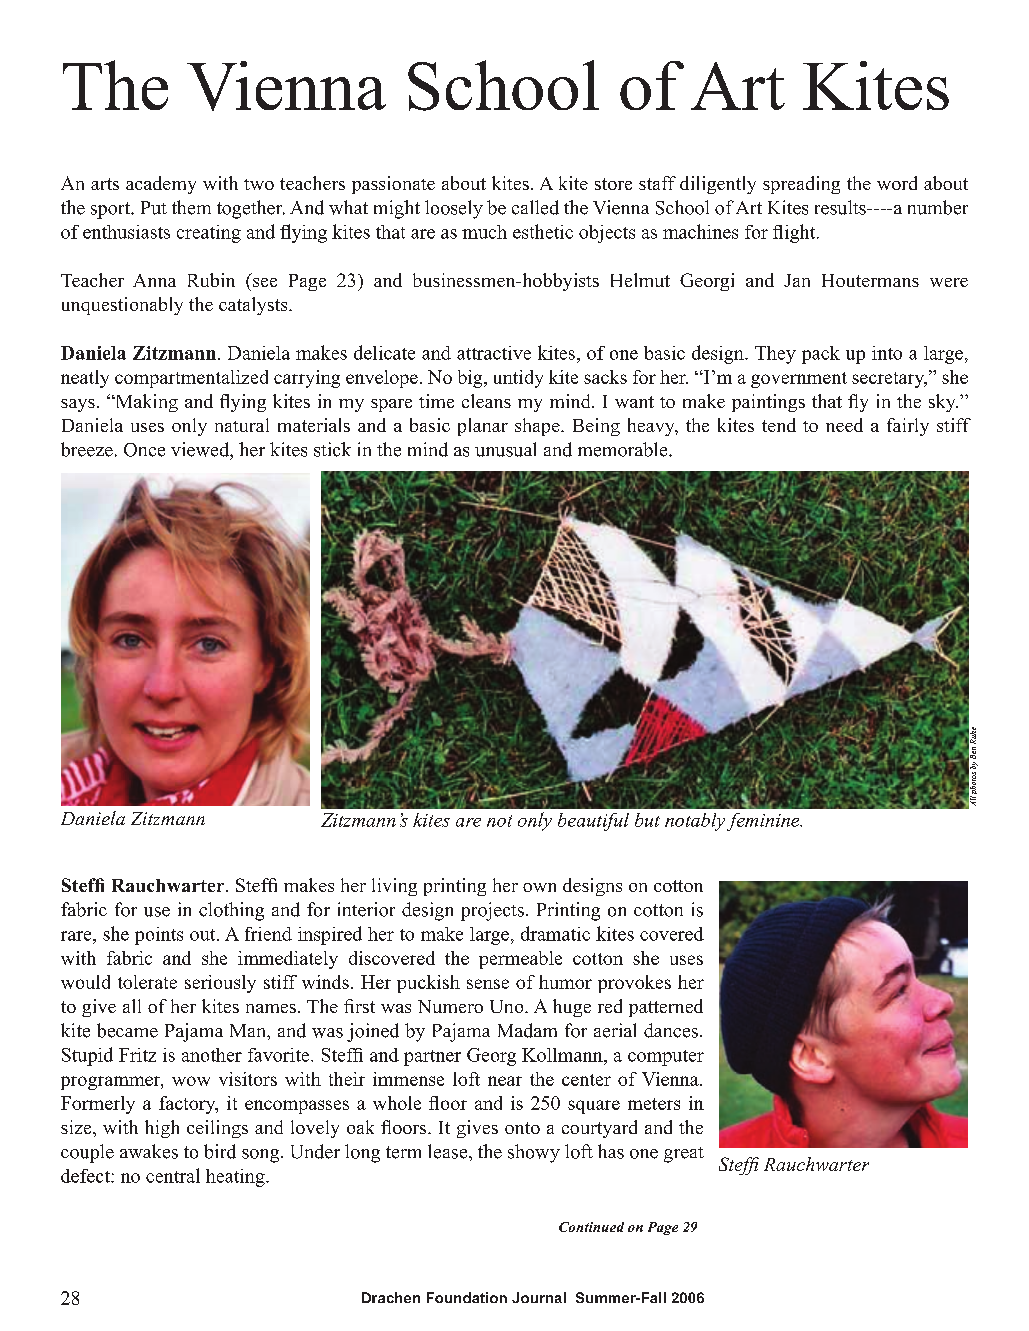 The height and width of the screenshot is (1331, 1029). I want to click on called, so click(535, 207).
